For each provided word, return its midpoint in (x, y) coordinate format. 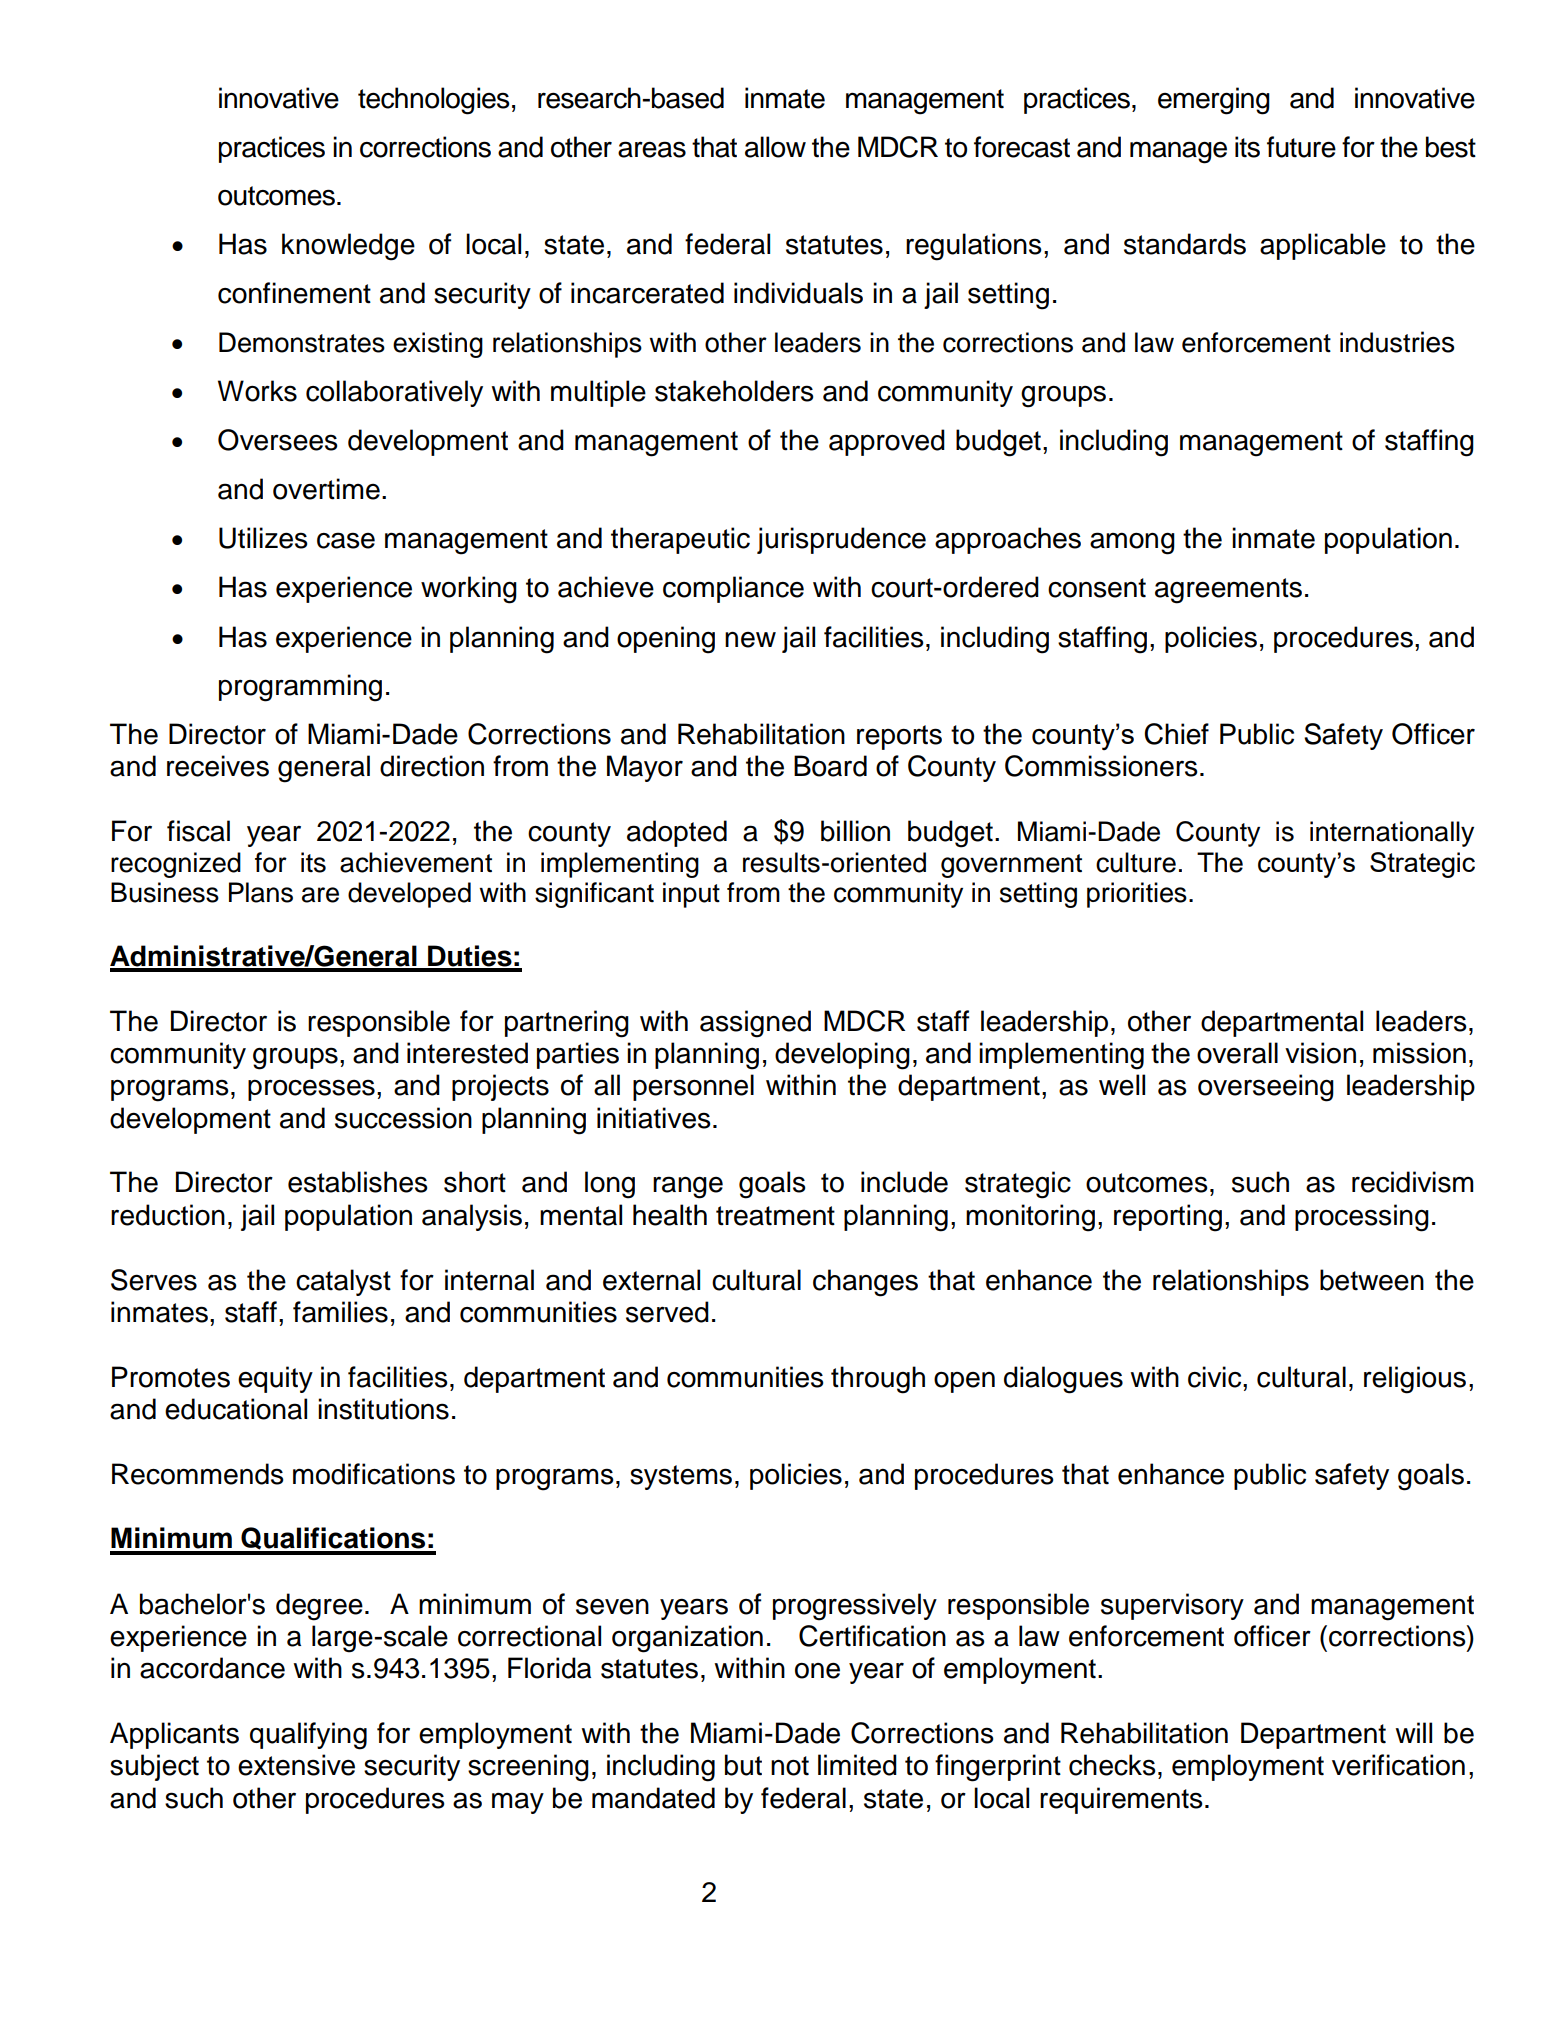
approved (887, 442)
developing (842, 1056)
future (1301, 147)
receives (218, 766)
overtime (326, 489)
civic (1216, 1377)
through (878, 1380)
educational (236, 1409)
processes (311, 1090)
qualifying (308, 1736)
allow (775, 147)
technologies (434, 101)
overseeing (1266, 1088)
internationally (1392, 834)
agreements (1228, 591)
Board (830, 766)
